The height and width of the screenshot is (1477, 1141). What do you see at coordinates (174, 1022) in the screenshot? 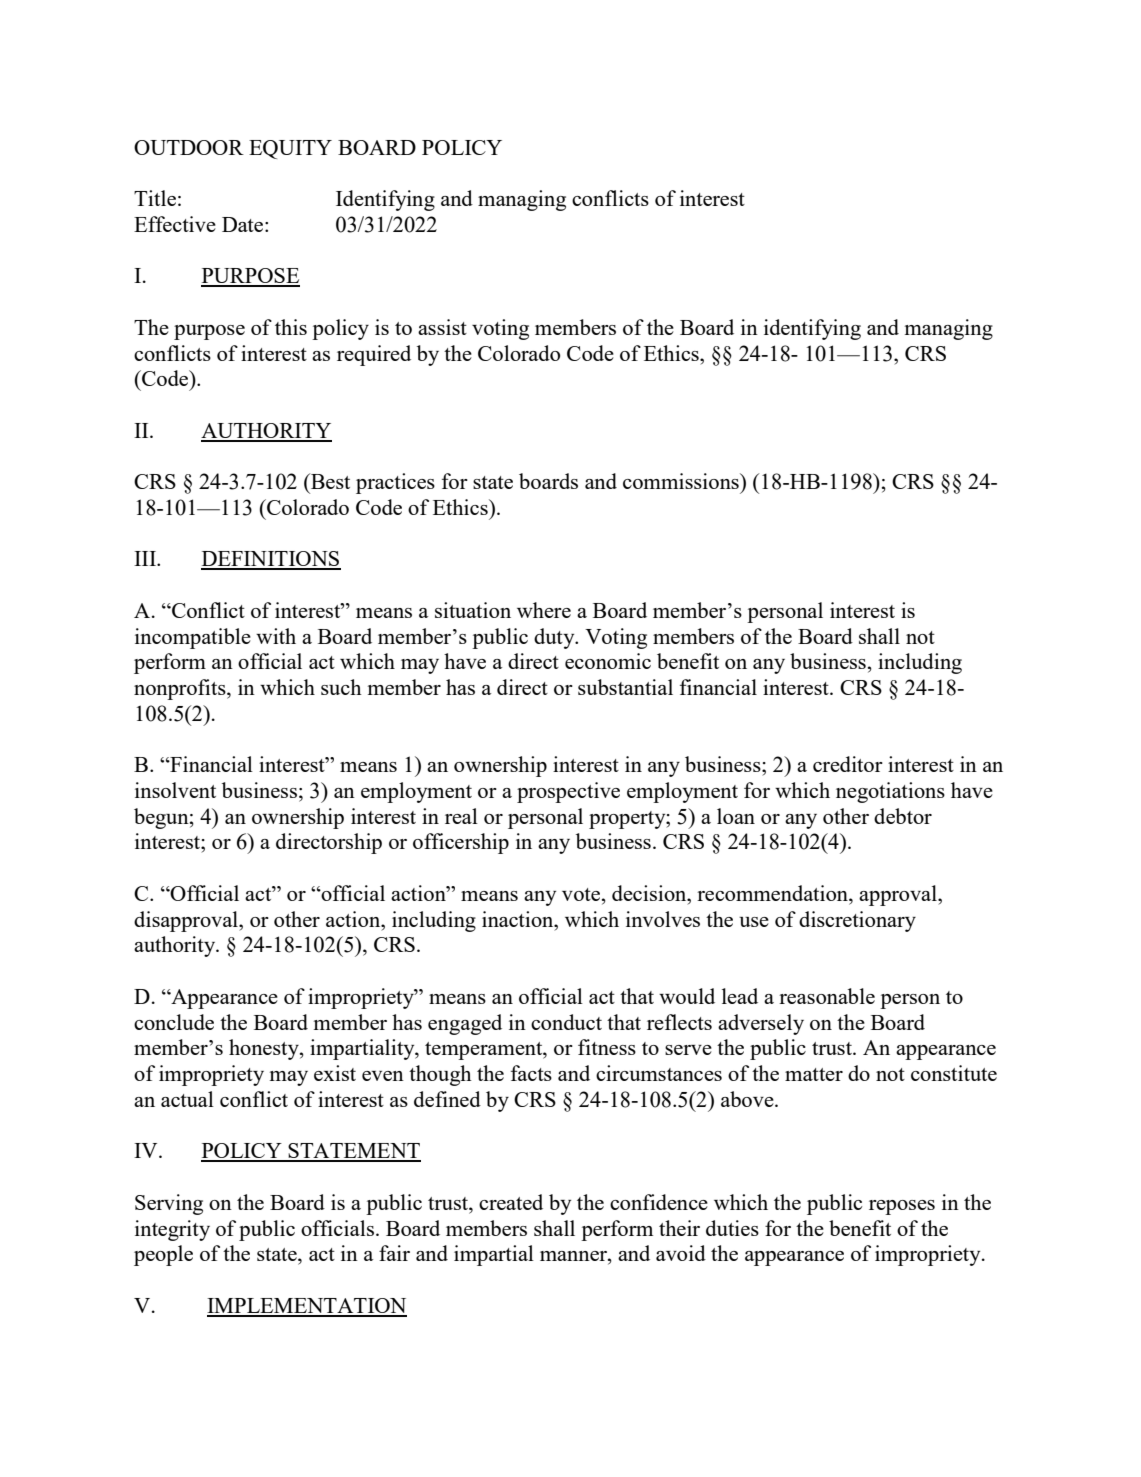
I see `conclude` at bounding box center [174, 1022].
